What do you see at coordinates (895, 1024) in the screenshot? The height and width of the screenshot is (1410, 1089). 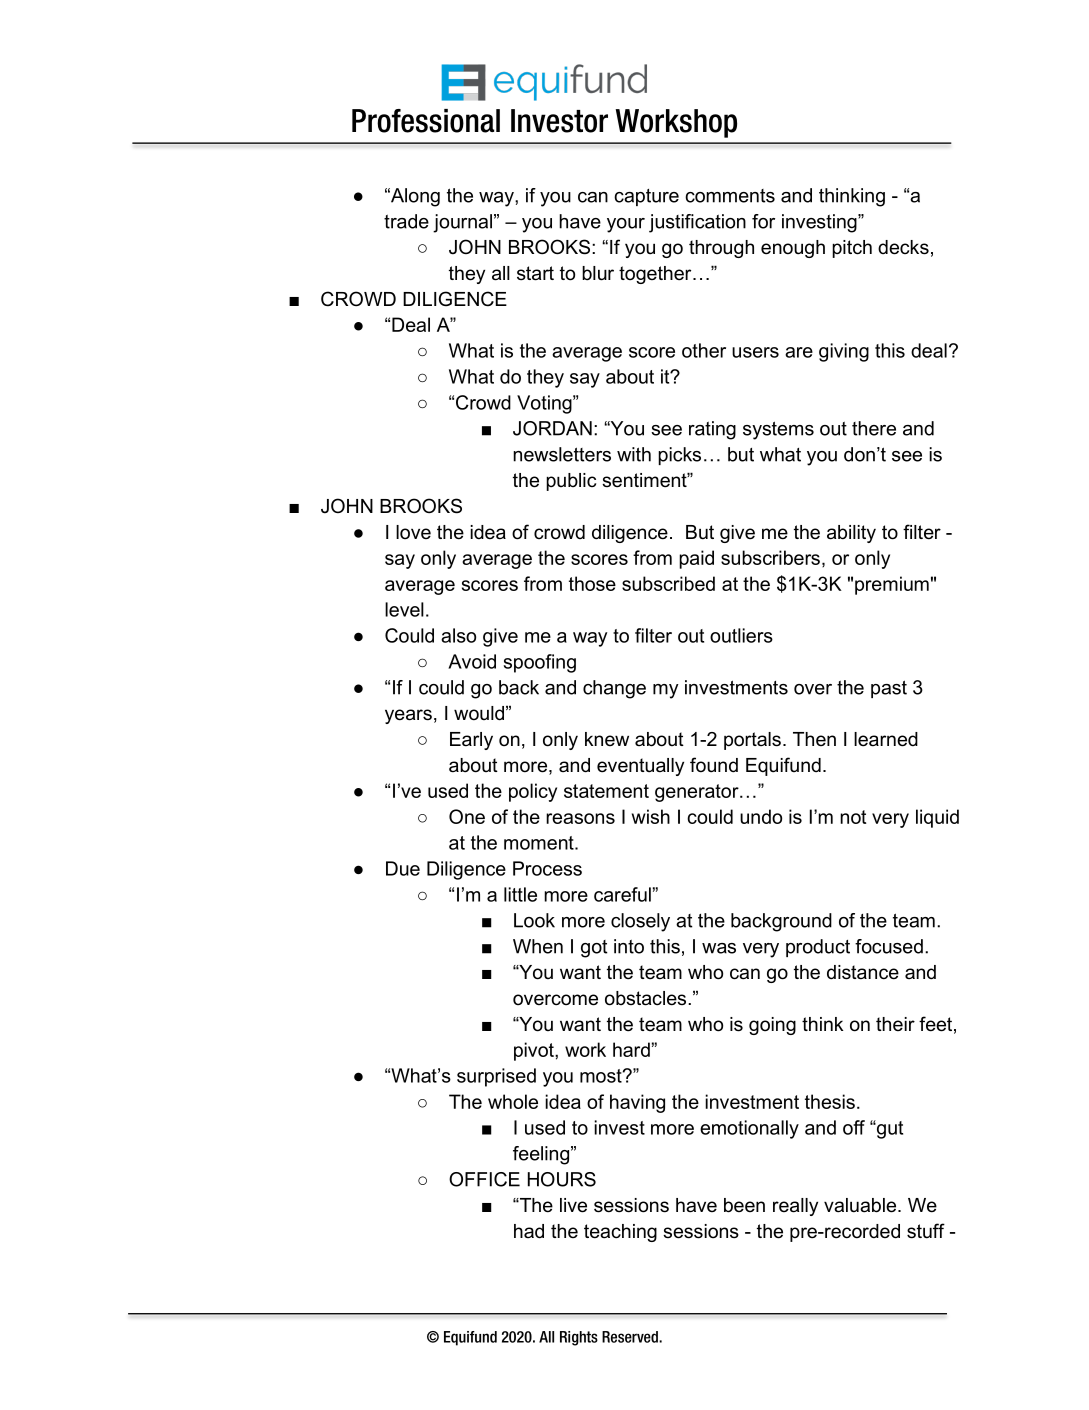 I see `their` at bounding box center [895, 1024].
